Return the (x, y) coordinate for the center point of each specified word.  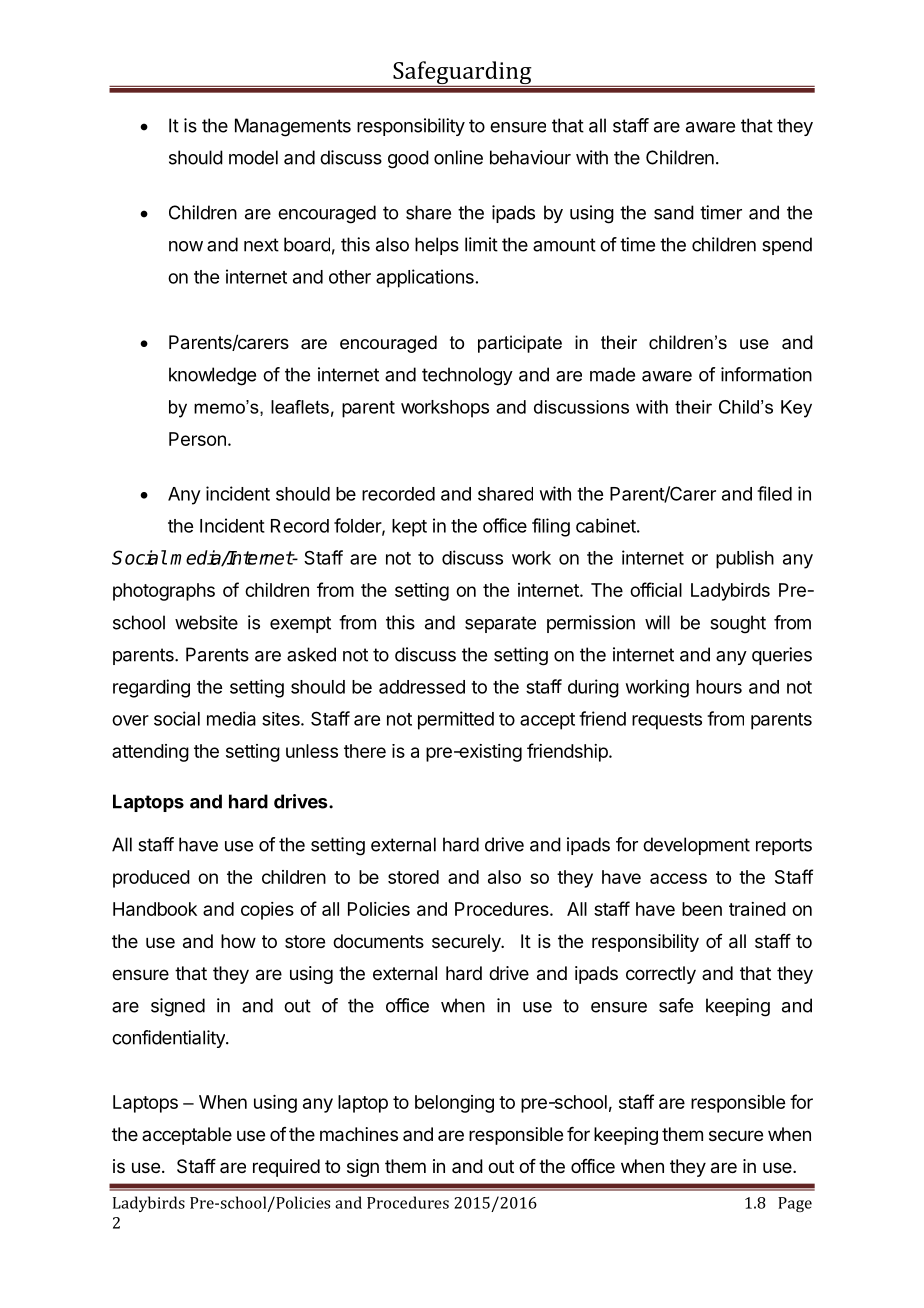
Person (197, 439)
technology (467, 376)
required (286, 1168)
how (238, 941)
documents (378, 941)
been (702, 909)
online (458, 157)
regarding (151, 688)
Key (796, 409)
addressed (422, 687)
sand (674, 212)
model (253, 157)
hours (719, 687)
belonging (454, 1104)
